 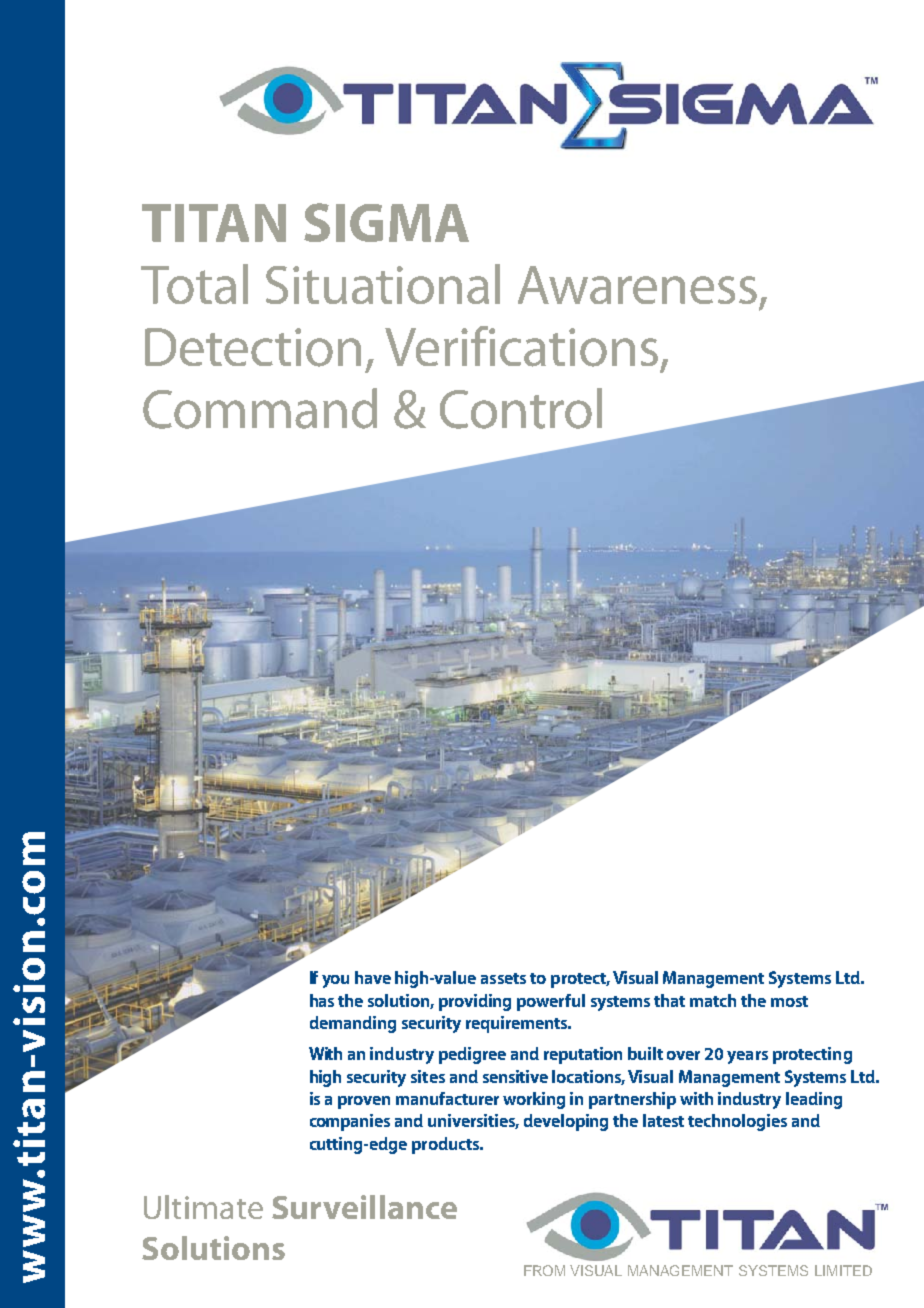 I want to click on Control, so click(x=521, y=408).
